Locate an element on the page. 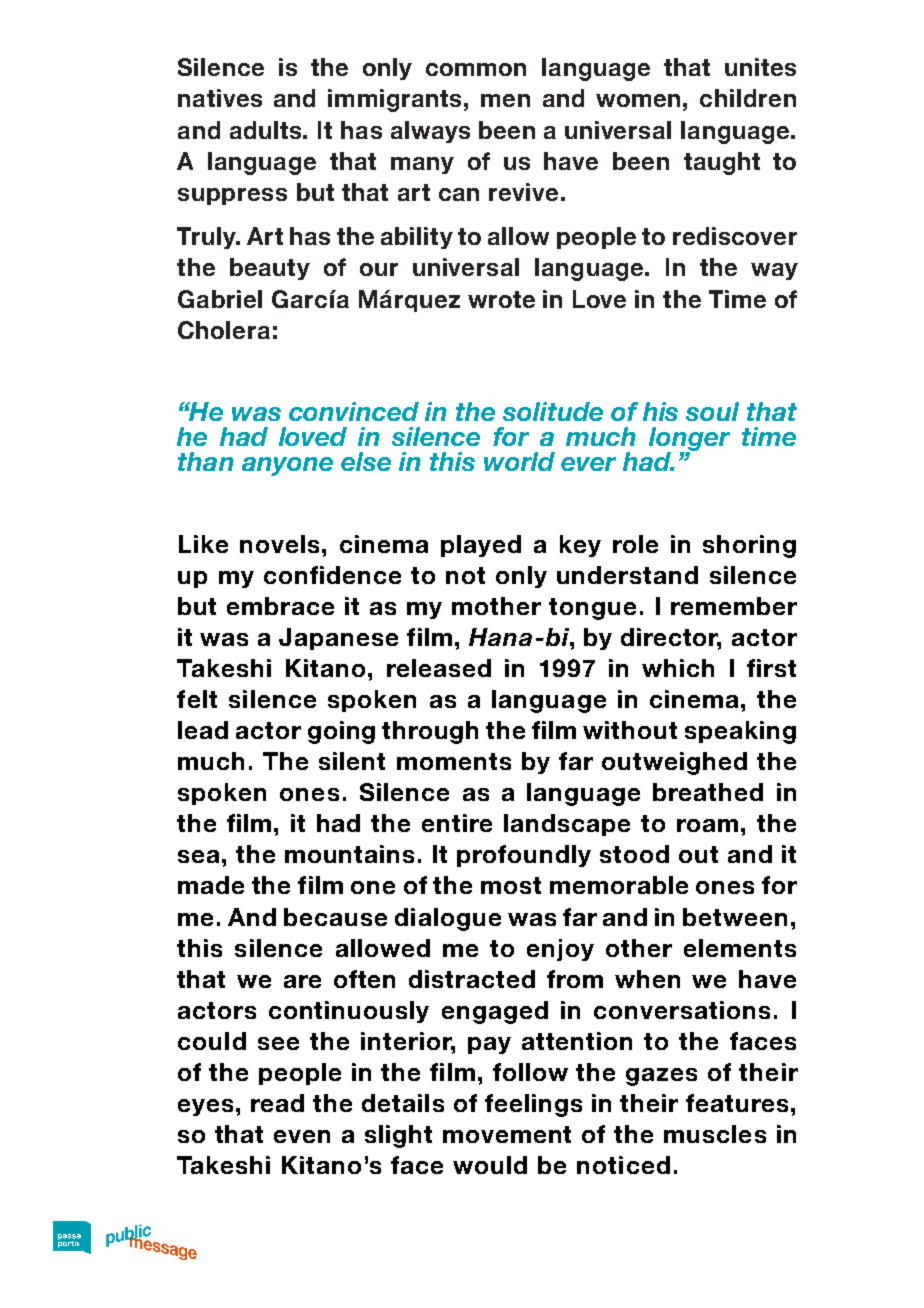 The width and height of the document is (924, 1308). common is located at coordinates (476, 69).
